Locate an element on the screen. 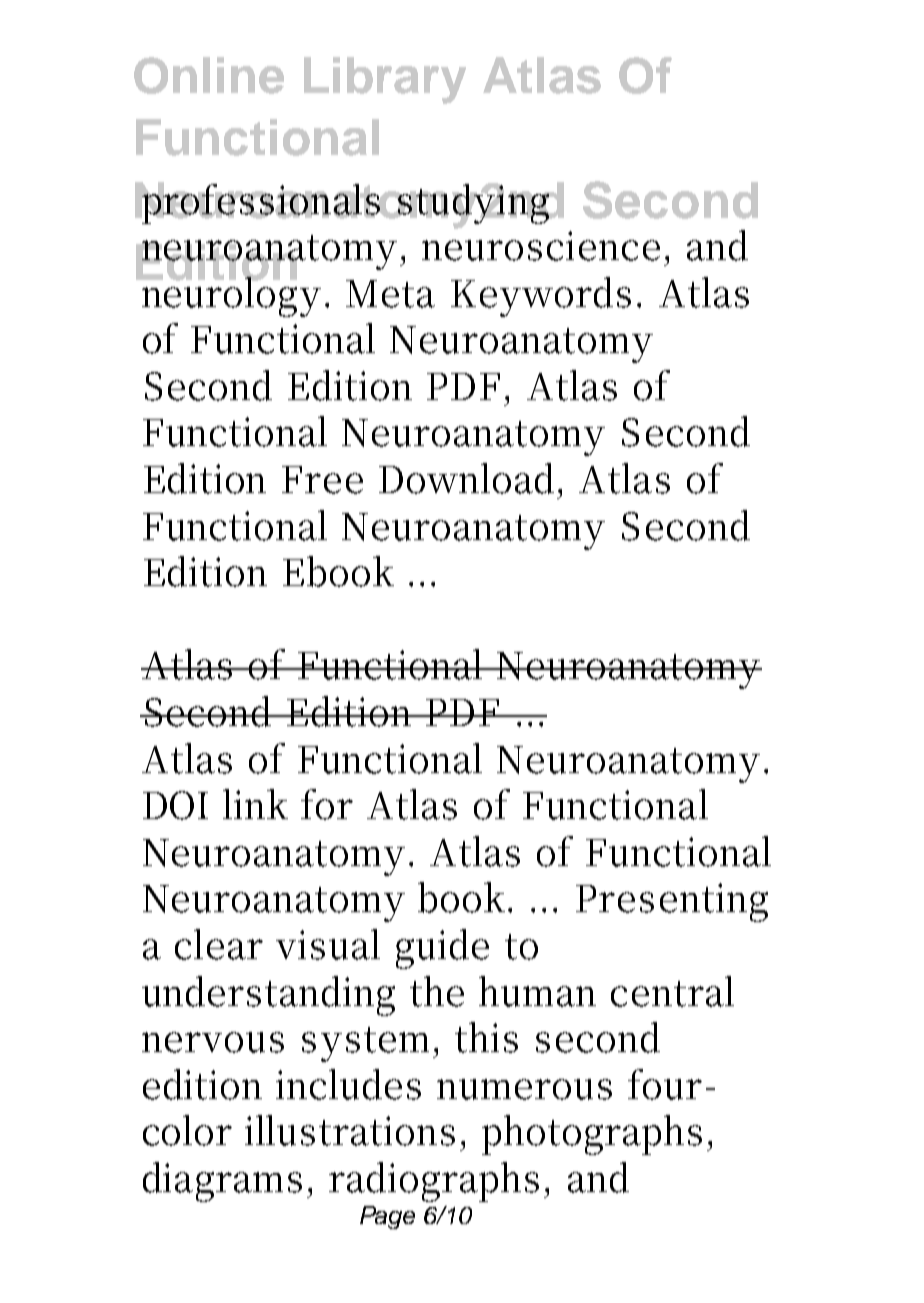  neurology is located at coordinates (230, 295).
